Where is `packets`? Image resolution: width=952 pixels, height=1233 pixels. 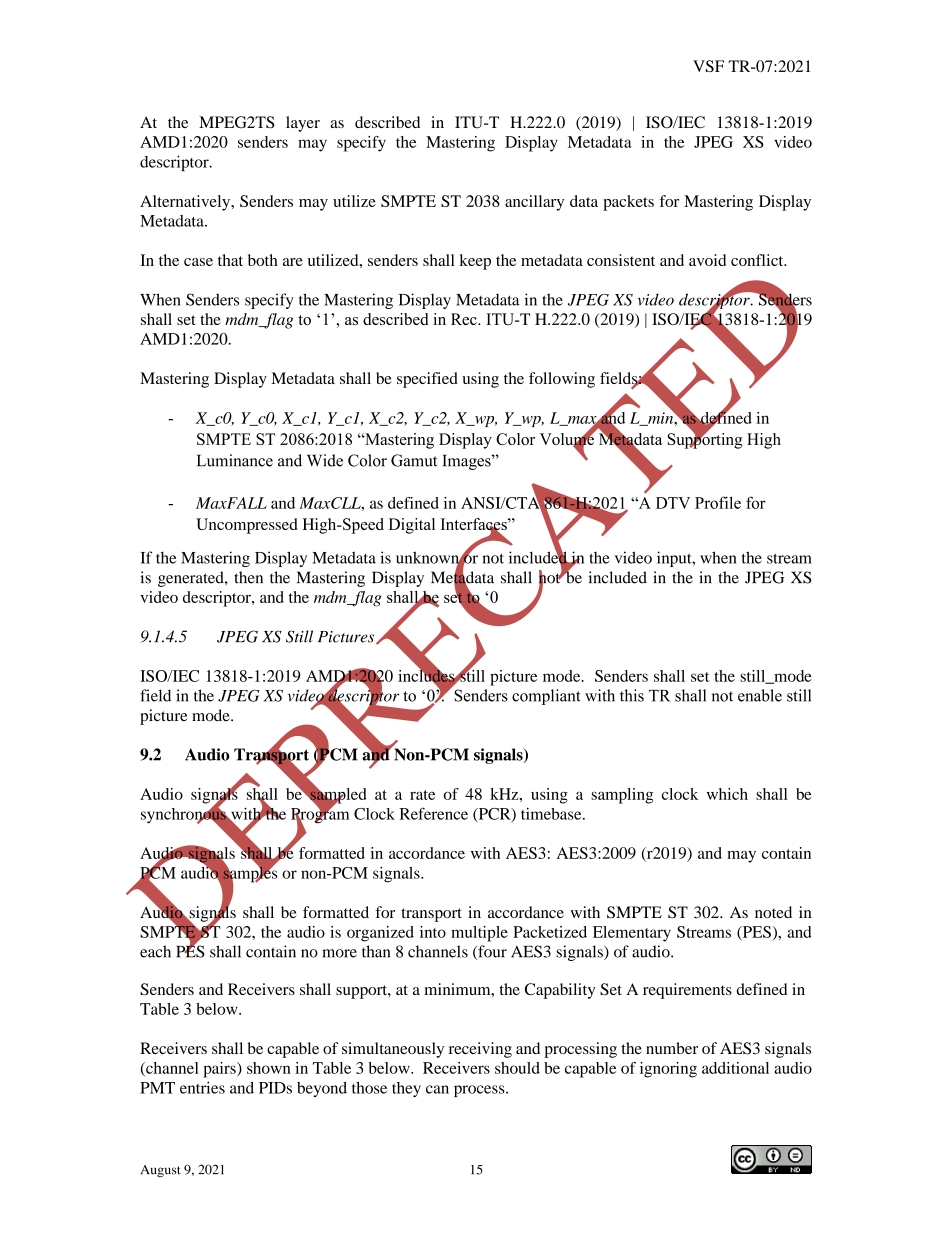 packets is located at coordinates (628, 203).
